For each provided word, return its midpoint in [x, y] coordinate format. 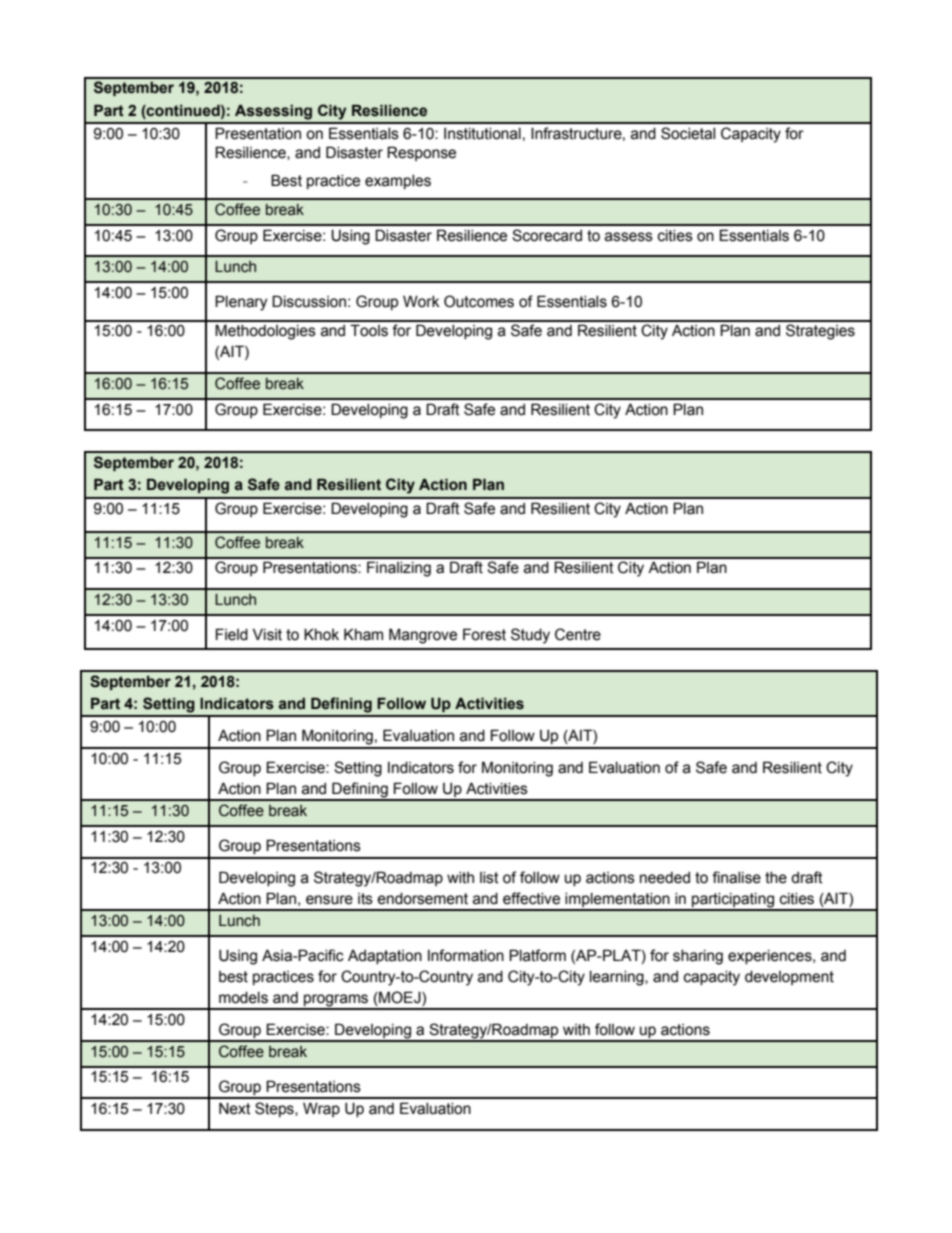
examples [398, 182]
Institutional [482, 134]
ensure [329, 900]
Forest [484, 634]
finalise [736, 877]
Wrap [321, 1109]
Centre [578, 634]
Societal [688, 133]
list [489, 878]
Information [466, 955]
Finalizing [399, 569]
